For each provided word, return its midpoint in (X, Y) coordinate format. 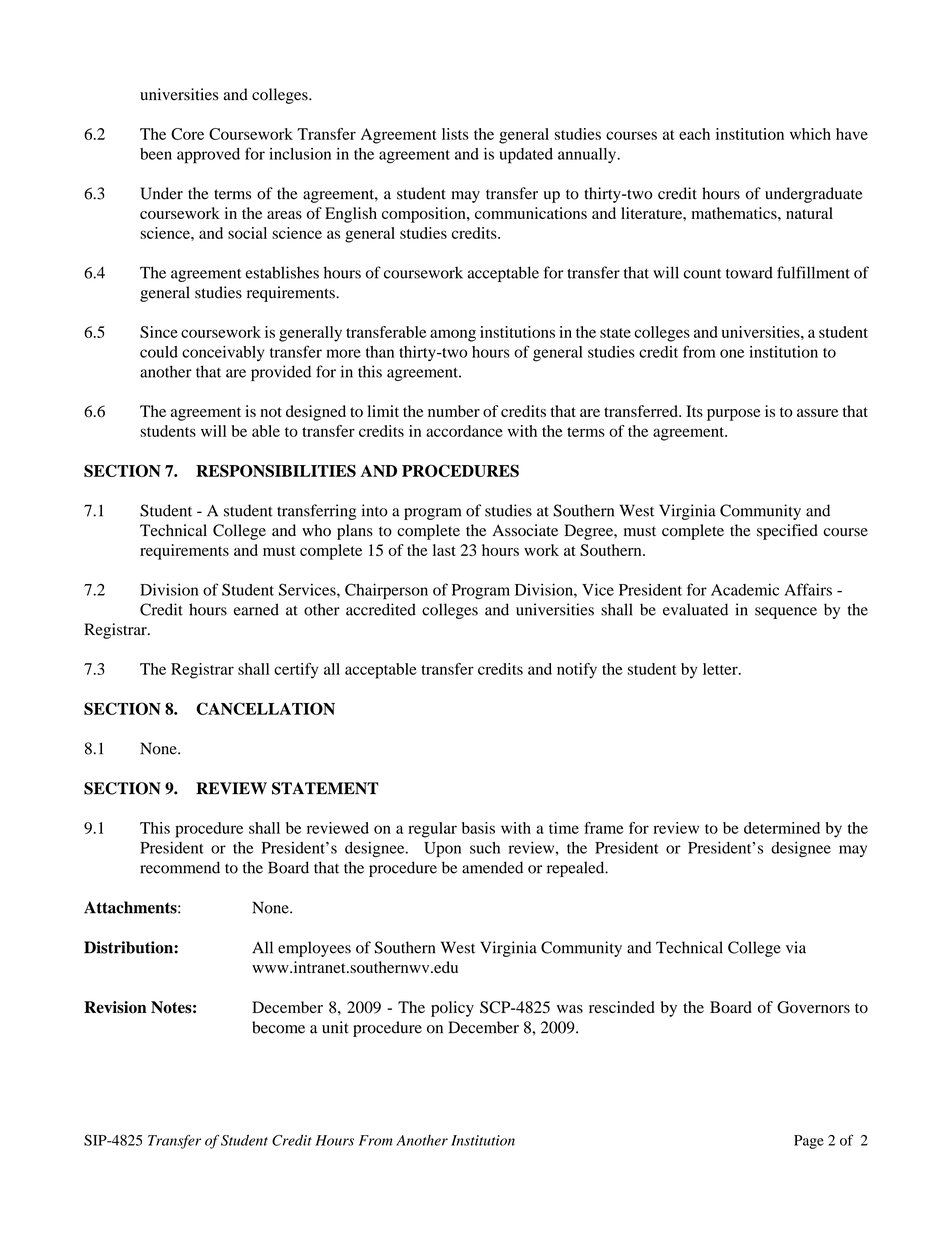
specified (787, 532)
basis (478, 828)
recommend (180, 867)
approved (208, 156)
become (278, 1027)
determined (782, 828)
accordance (464, 431)
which (810, 134)
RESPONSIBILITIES (276, 470)
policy (452, 1009)
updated (526, 156)
